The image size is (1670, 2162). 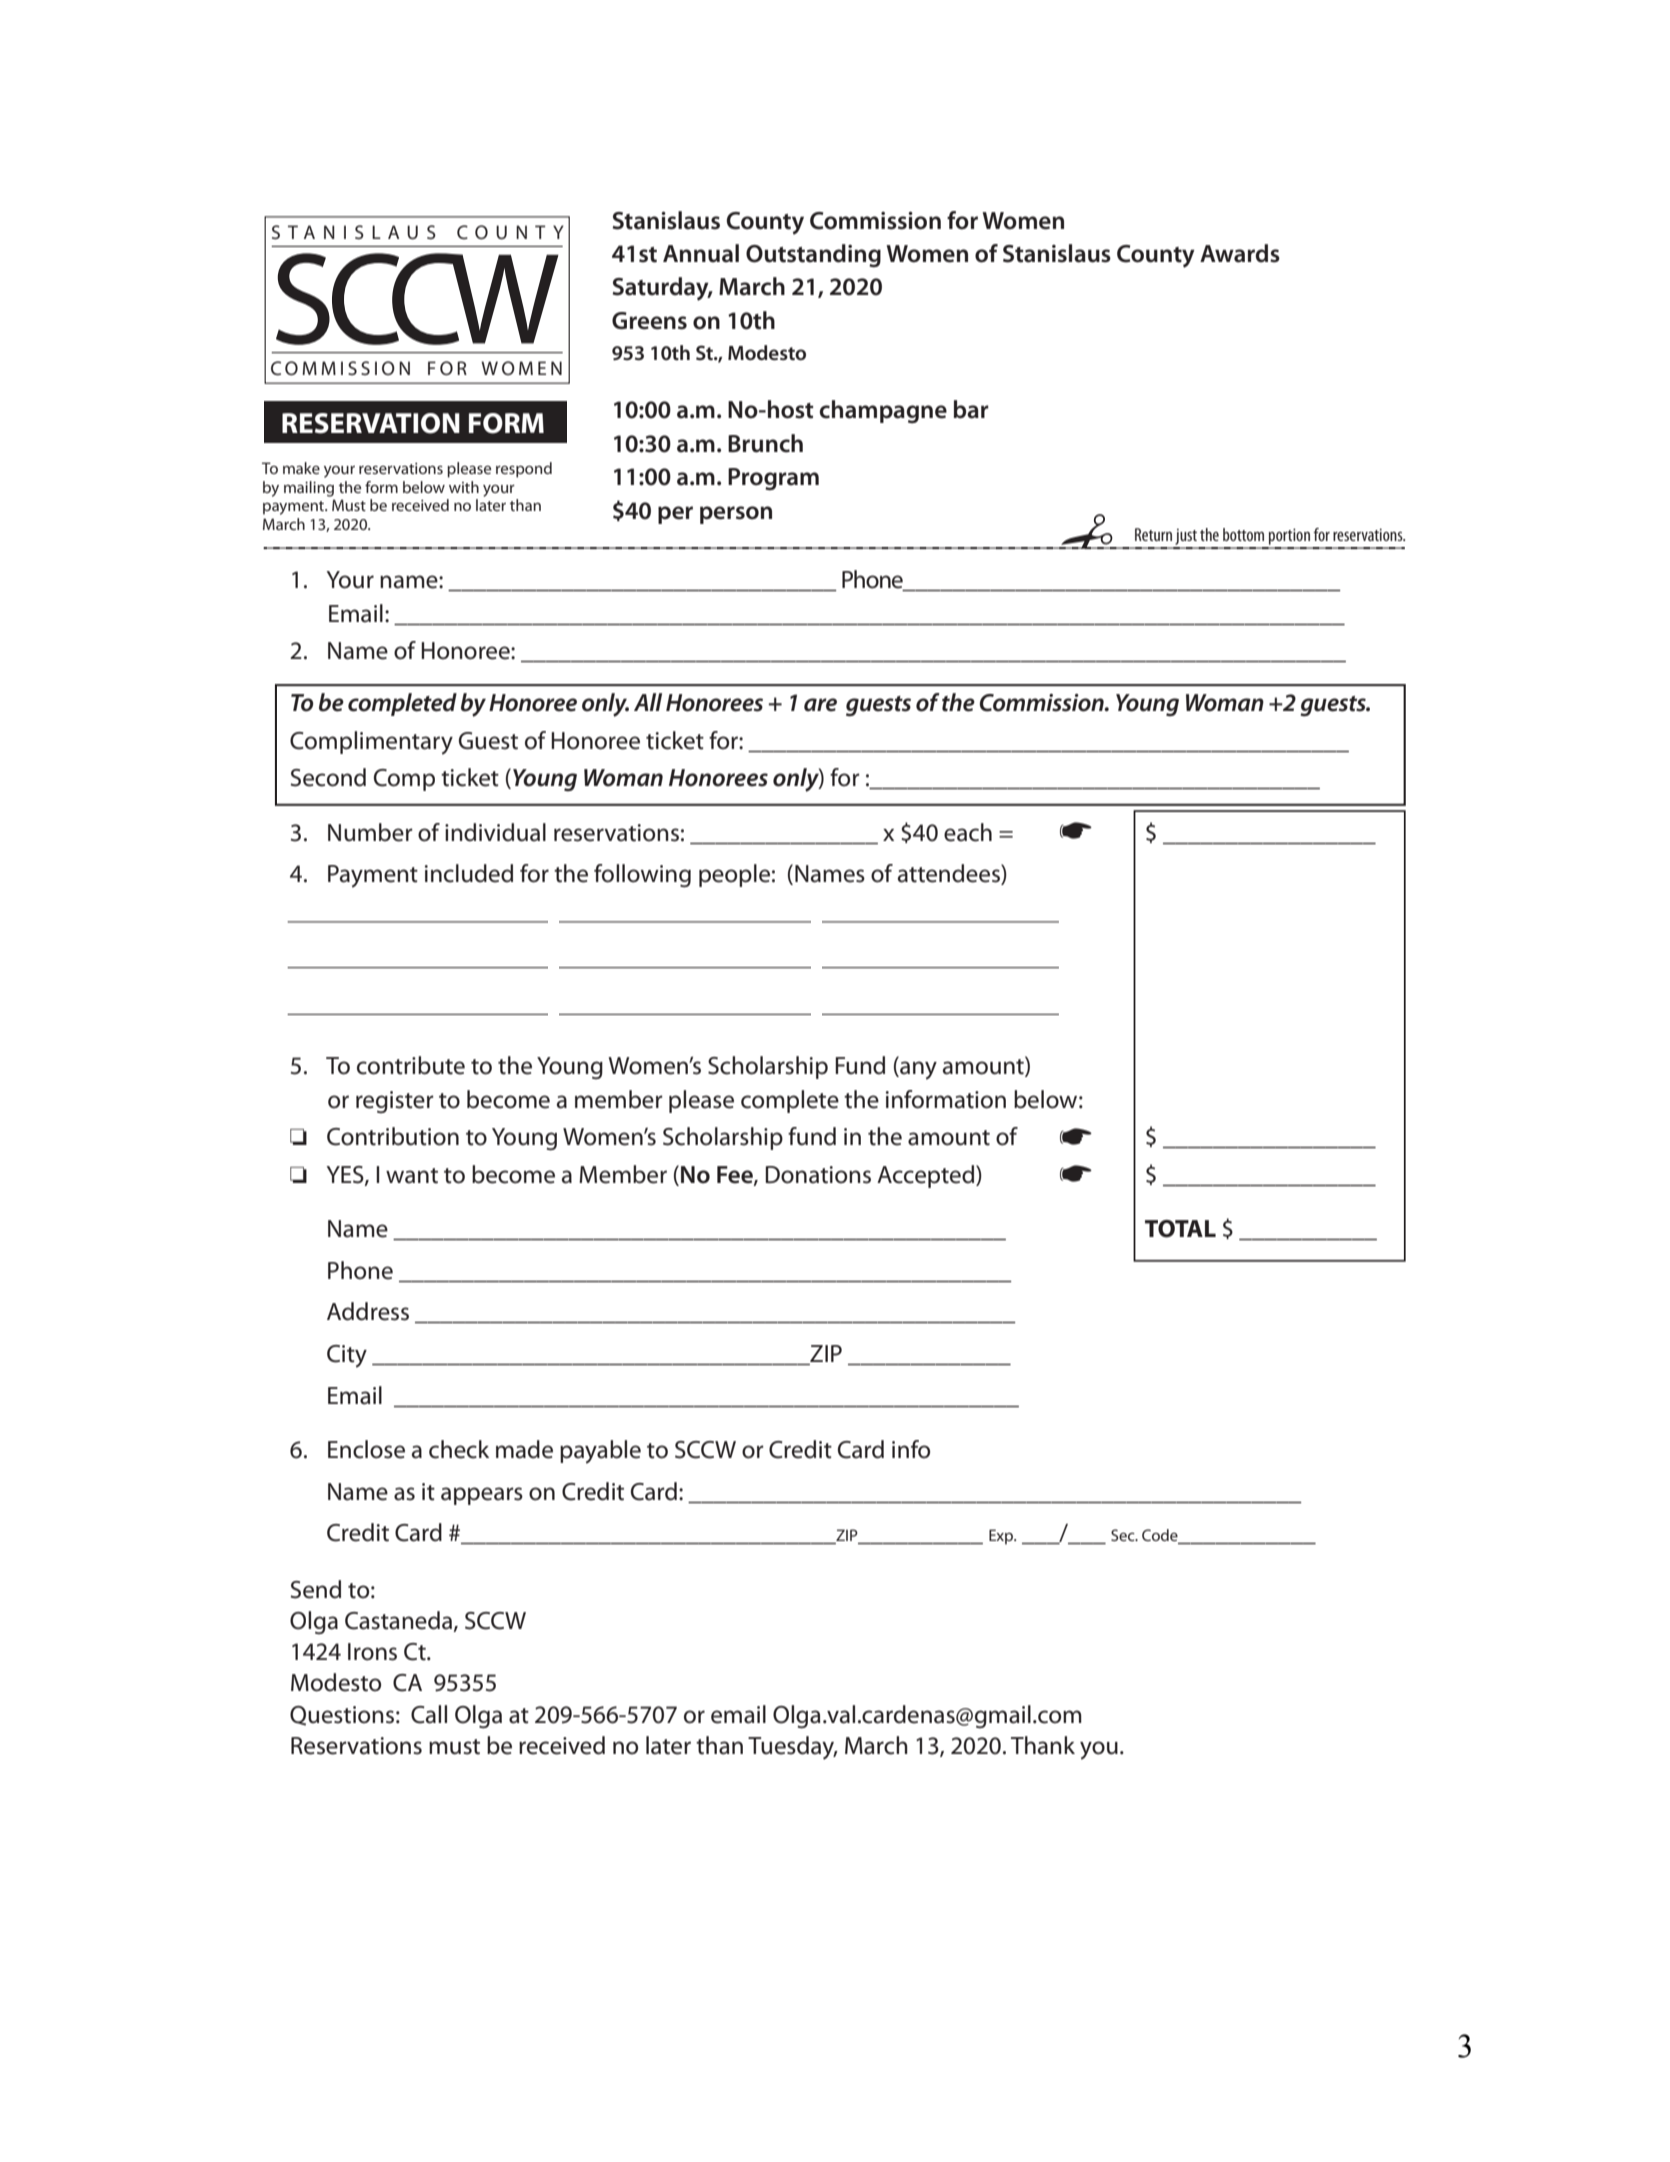 I want to click on are, so click(x=820, y=705).
